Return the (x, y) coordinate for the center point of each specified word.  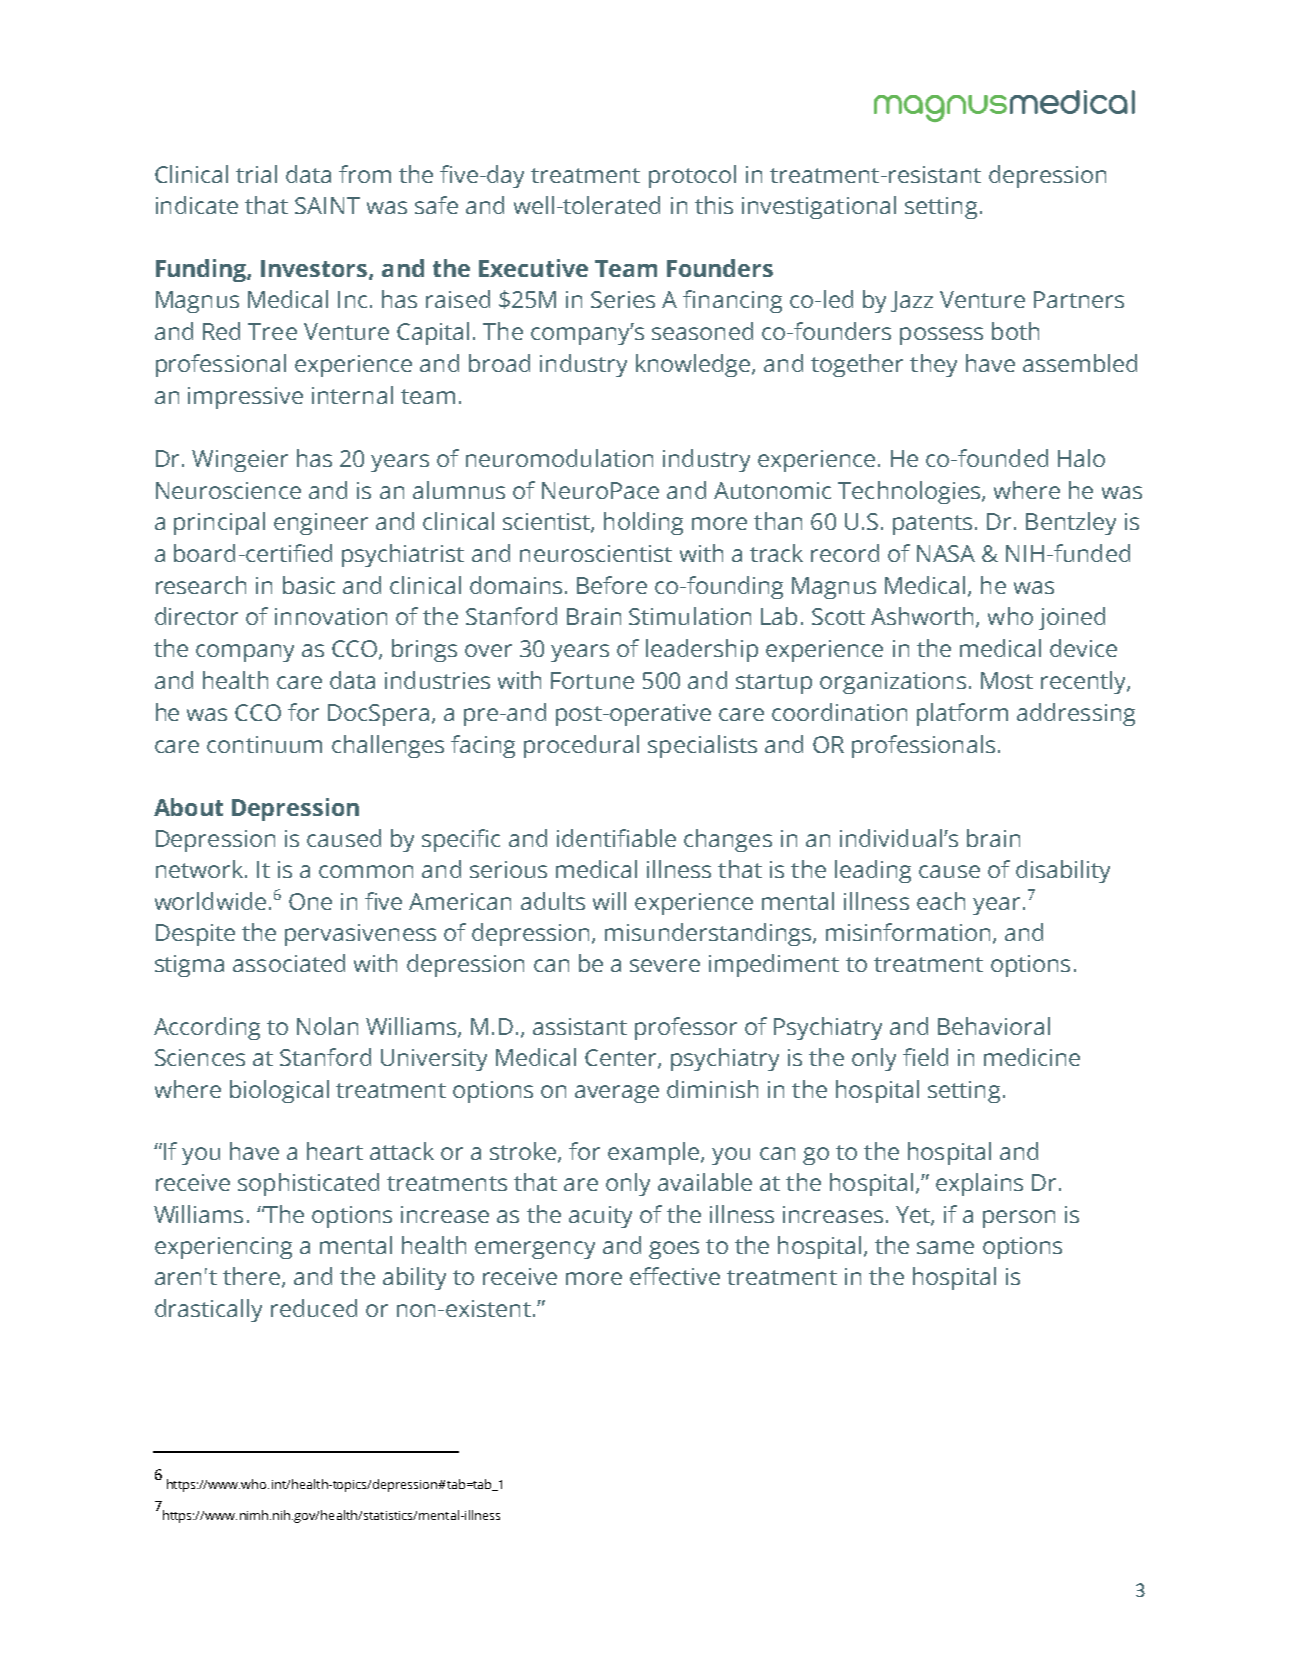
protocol (692, 176)
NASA (946, 553)
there (251, 1276)
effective (675, 1276)
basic (309, 585)
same (945, 1247)
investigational (819, 207)
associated (289, 963)
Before (612, 585)
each (941, 901)
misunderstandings (709, 934)
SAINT (327, 205)
